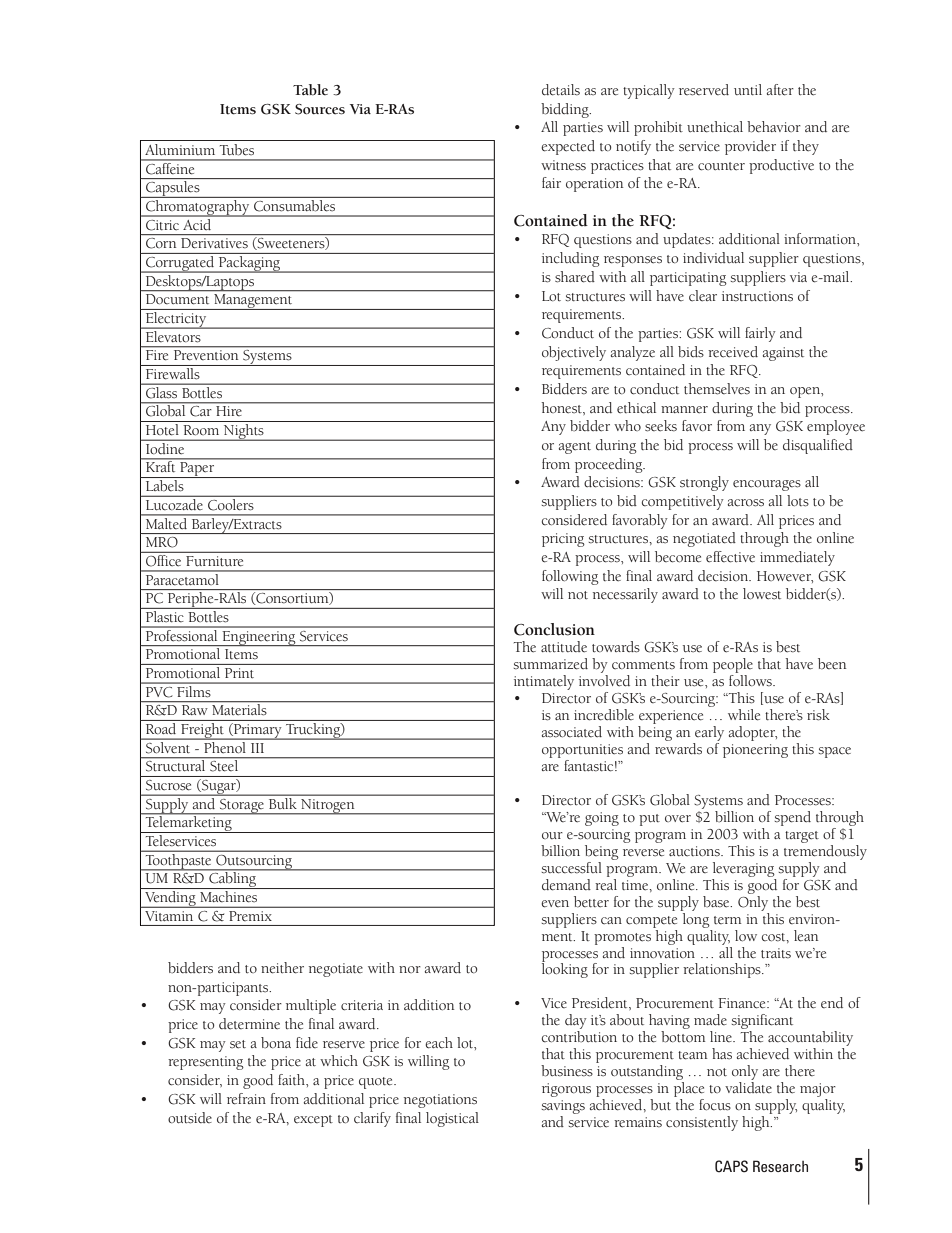 Image resolution: width=952 pixels, height=1233 pixels. I want to click on bidding, so click(566, 110).
